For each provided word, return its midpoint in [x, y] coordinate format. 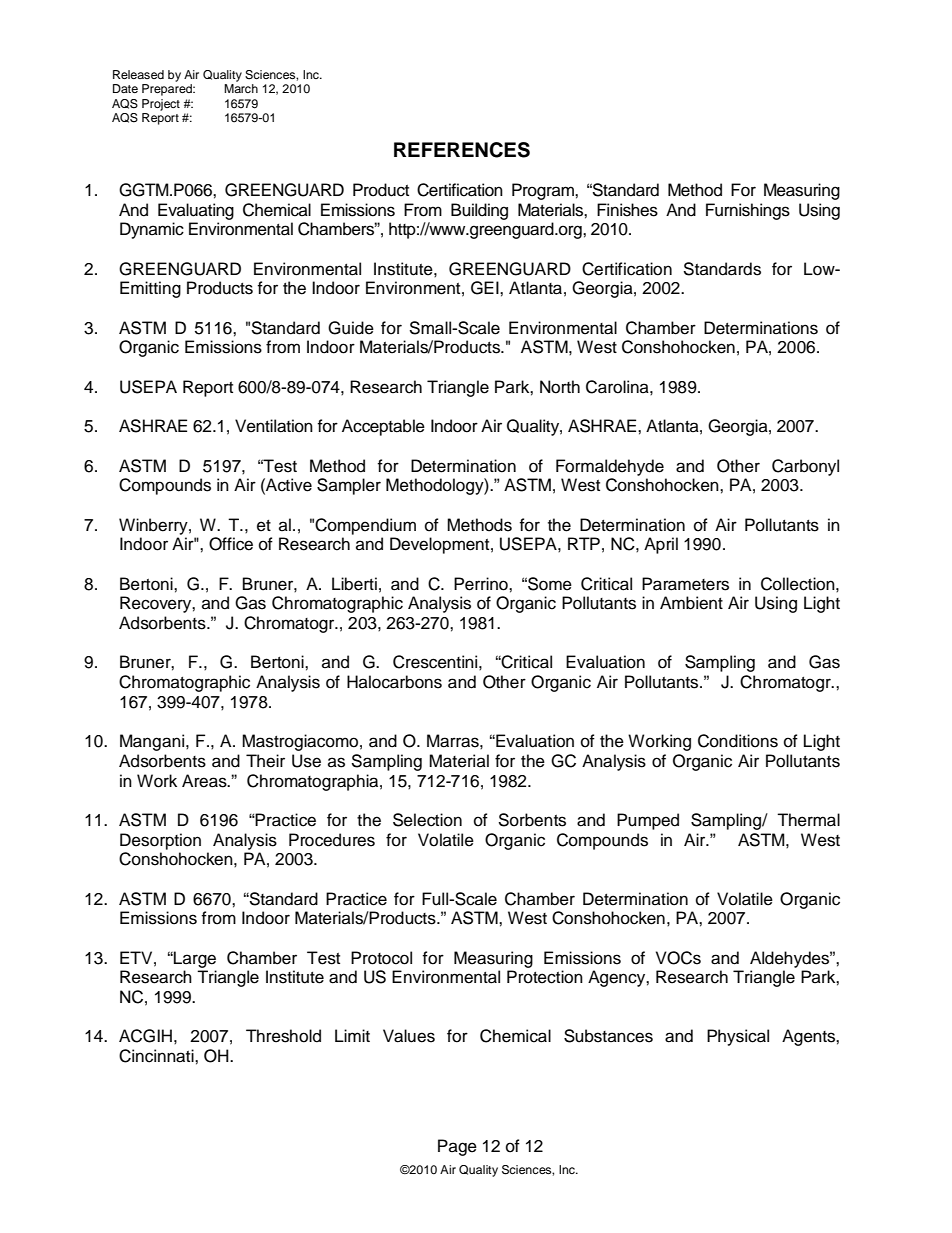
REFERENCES [462, 150]
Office [231, 544]
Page [457, 1147]
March [241, 88]
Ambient [691, 603]
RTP [584, 543]
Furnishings [748, 211]
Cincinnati [157, 1056]
